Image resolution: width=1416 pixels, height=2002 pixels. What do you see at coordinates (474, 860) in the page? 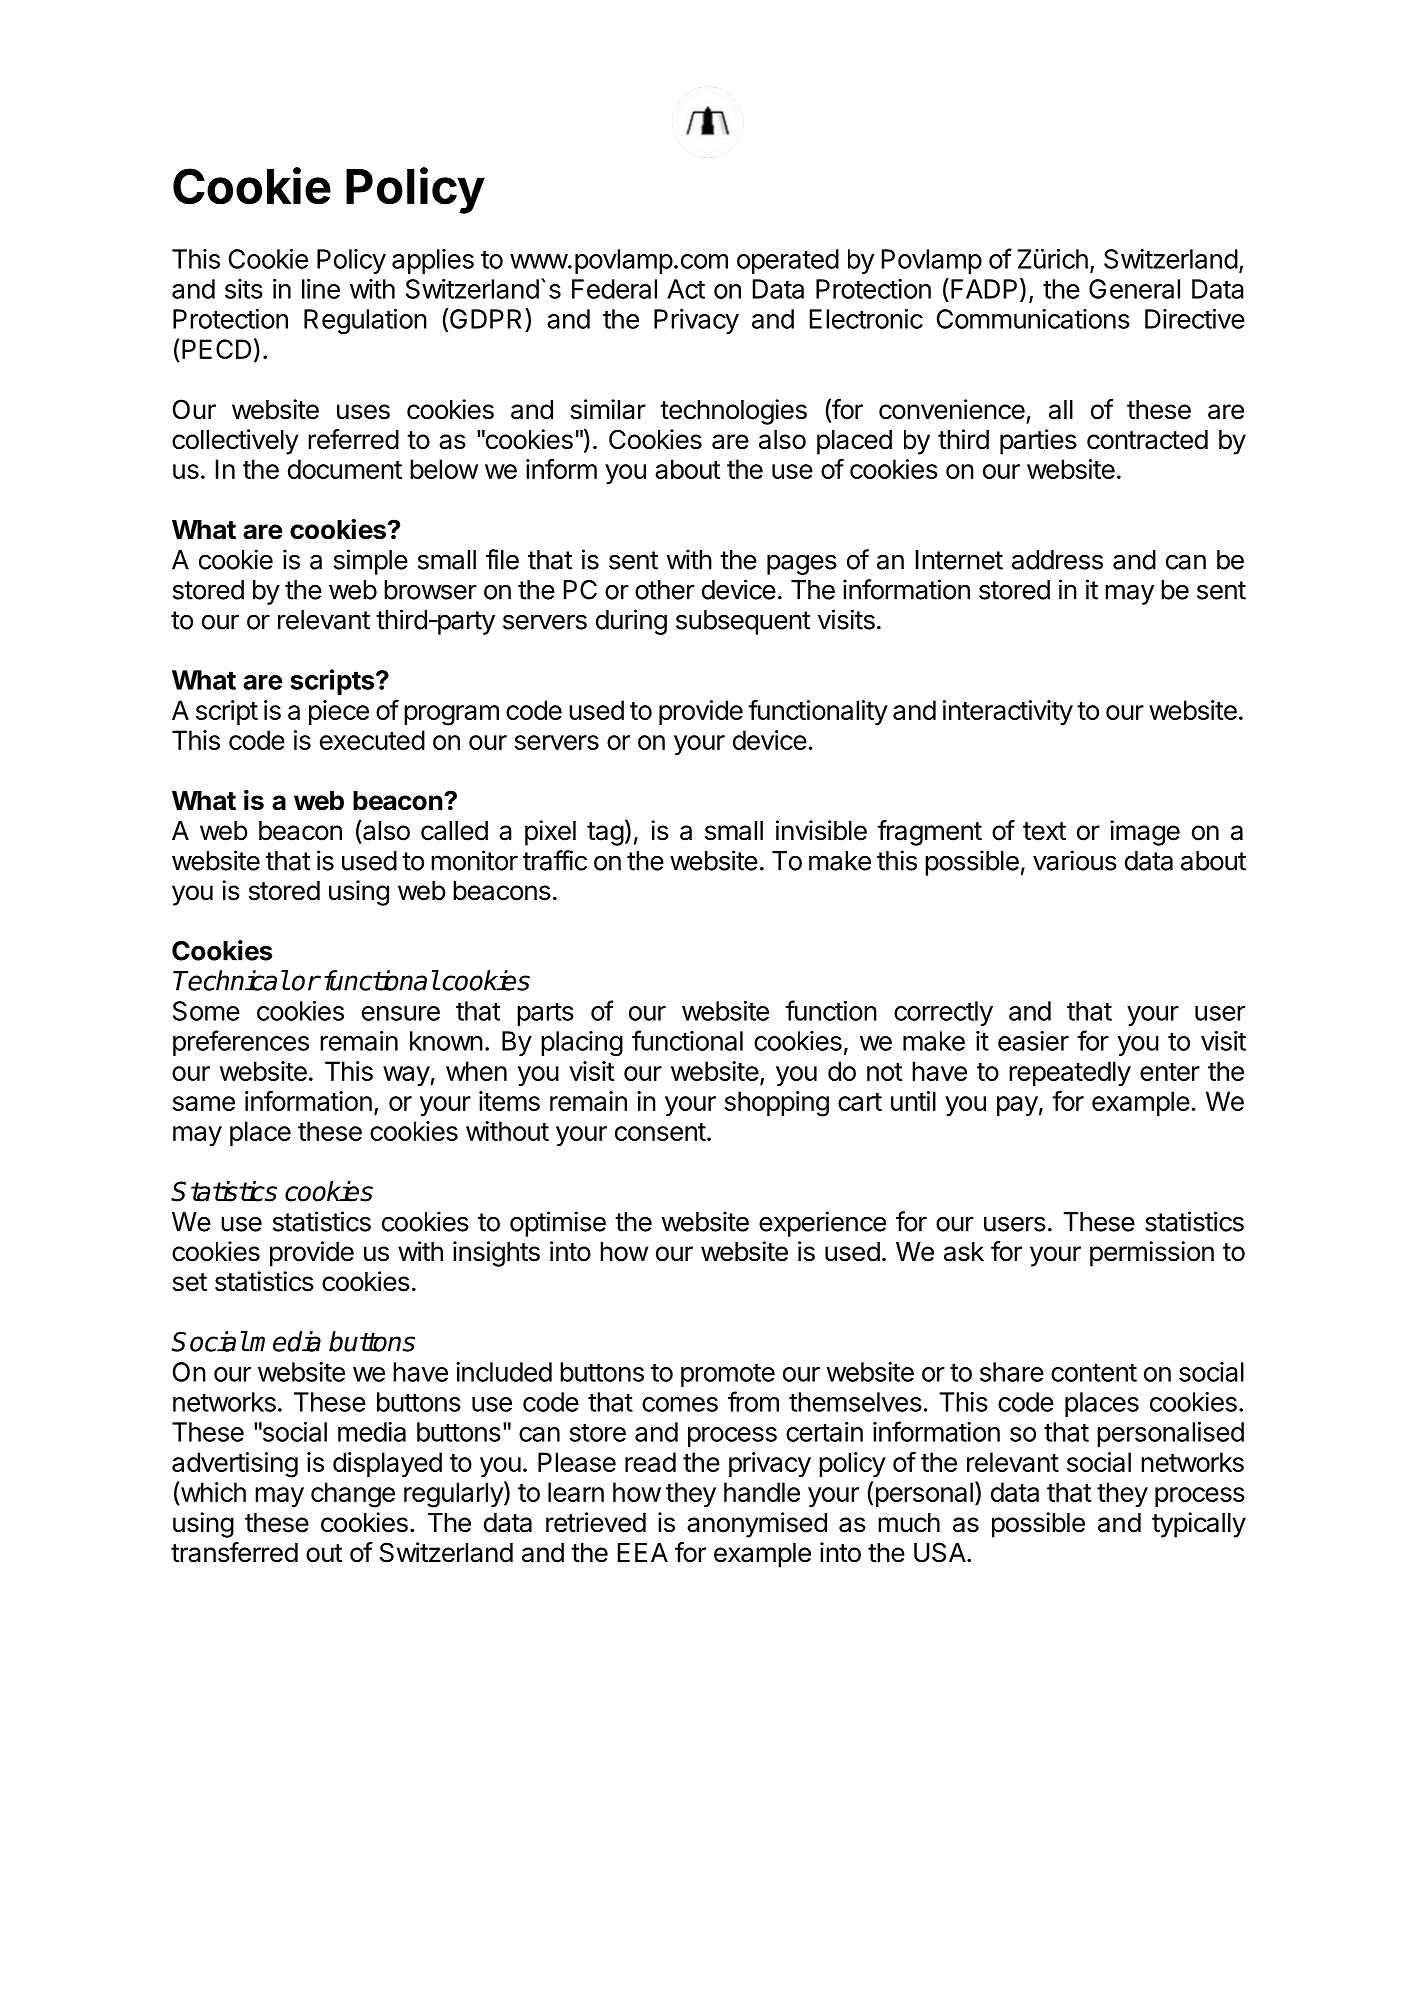
I see `monitor` at bounding box center [474, 860].
